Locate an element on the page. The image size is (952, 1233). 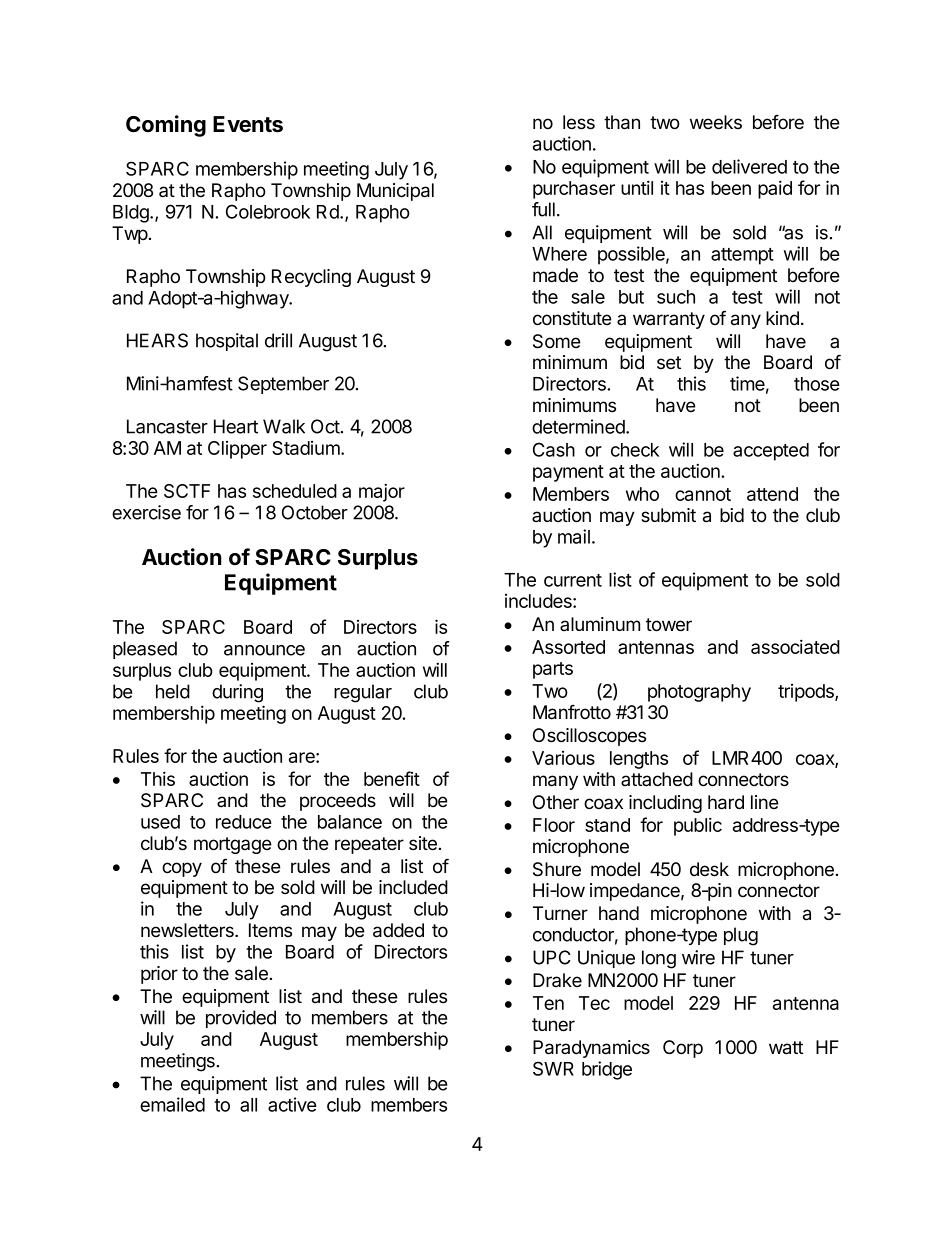
SWR is located at coordinates (553, 1068).
